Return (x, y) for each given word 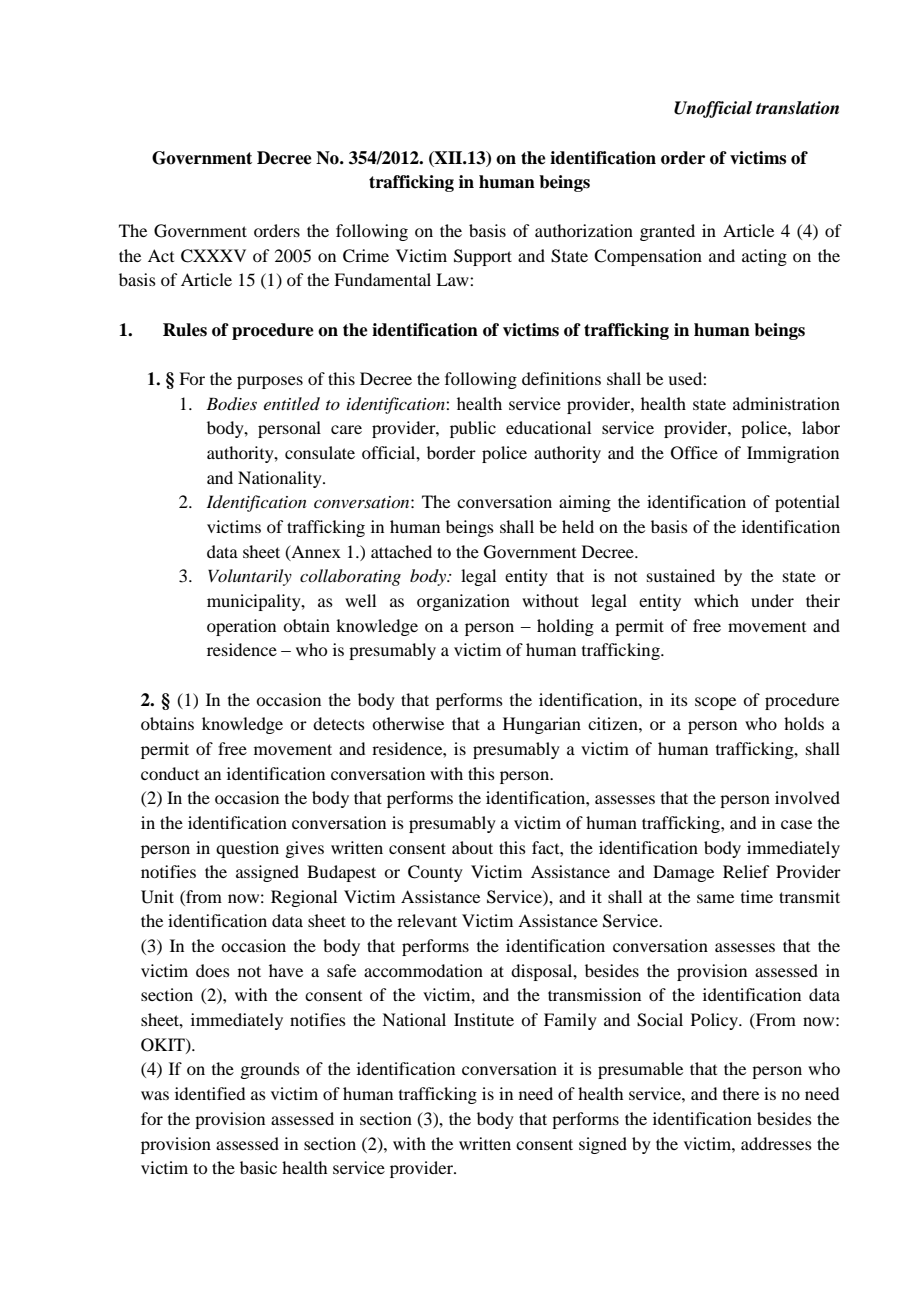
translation (797, 108)
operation (241, 627)
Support (483, 257)
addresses (776, 1143)
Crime (366, 256)
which (716, 600)
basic (258, 1167)
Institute (484, 1019)
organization (463, 602)
